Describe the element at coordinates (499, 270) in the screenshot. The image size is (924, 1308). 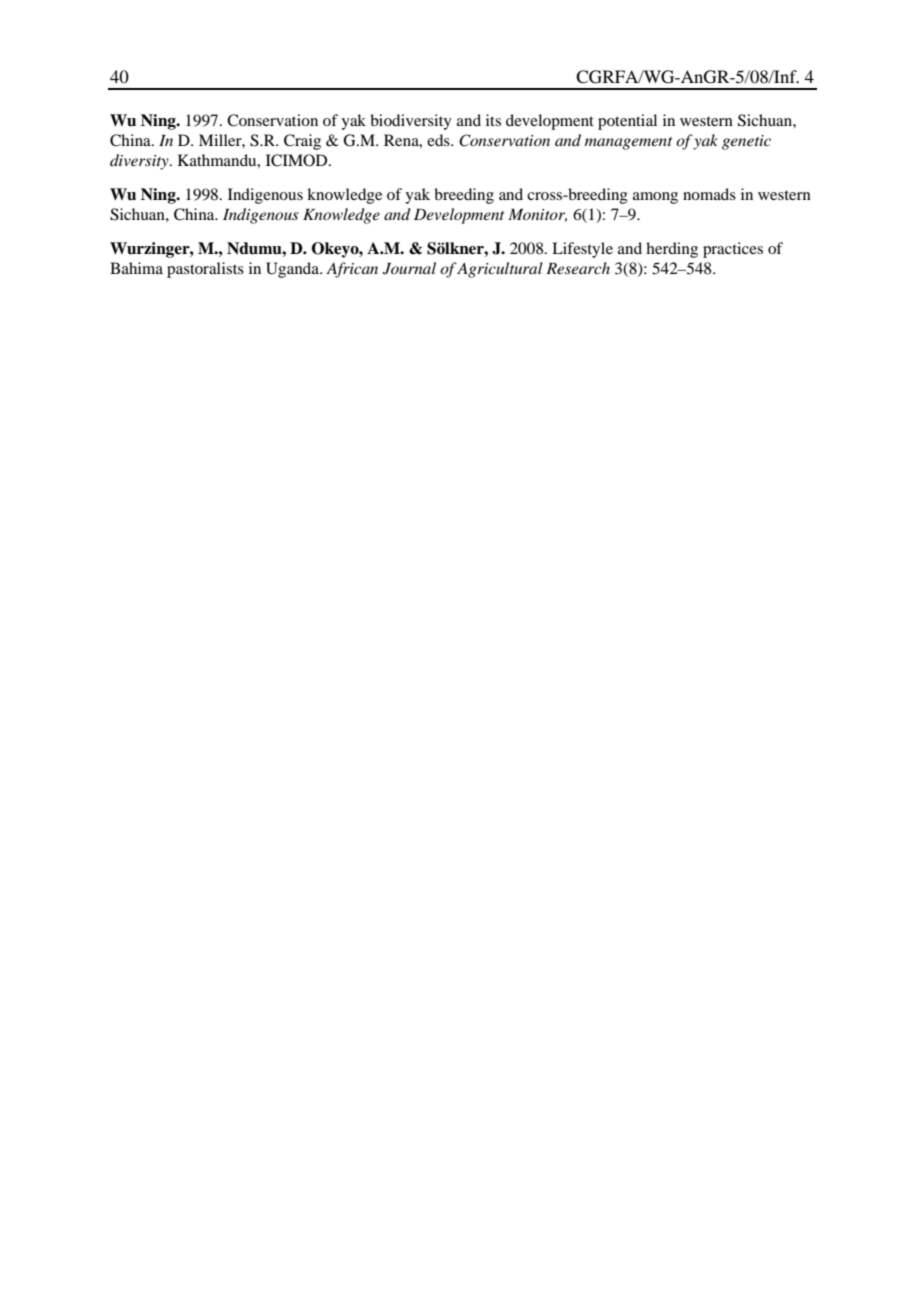
I see `Agricultural` at that location.
